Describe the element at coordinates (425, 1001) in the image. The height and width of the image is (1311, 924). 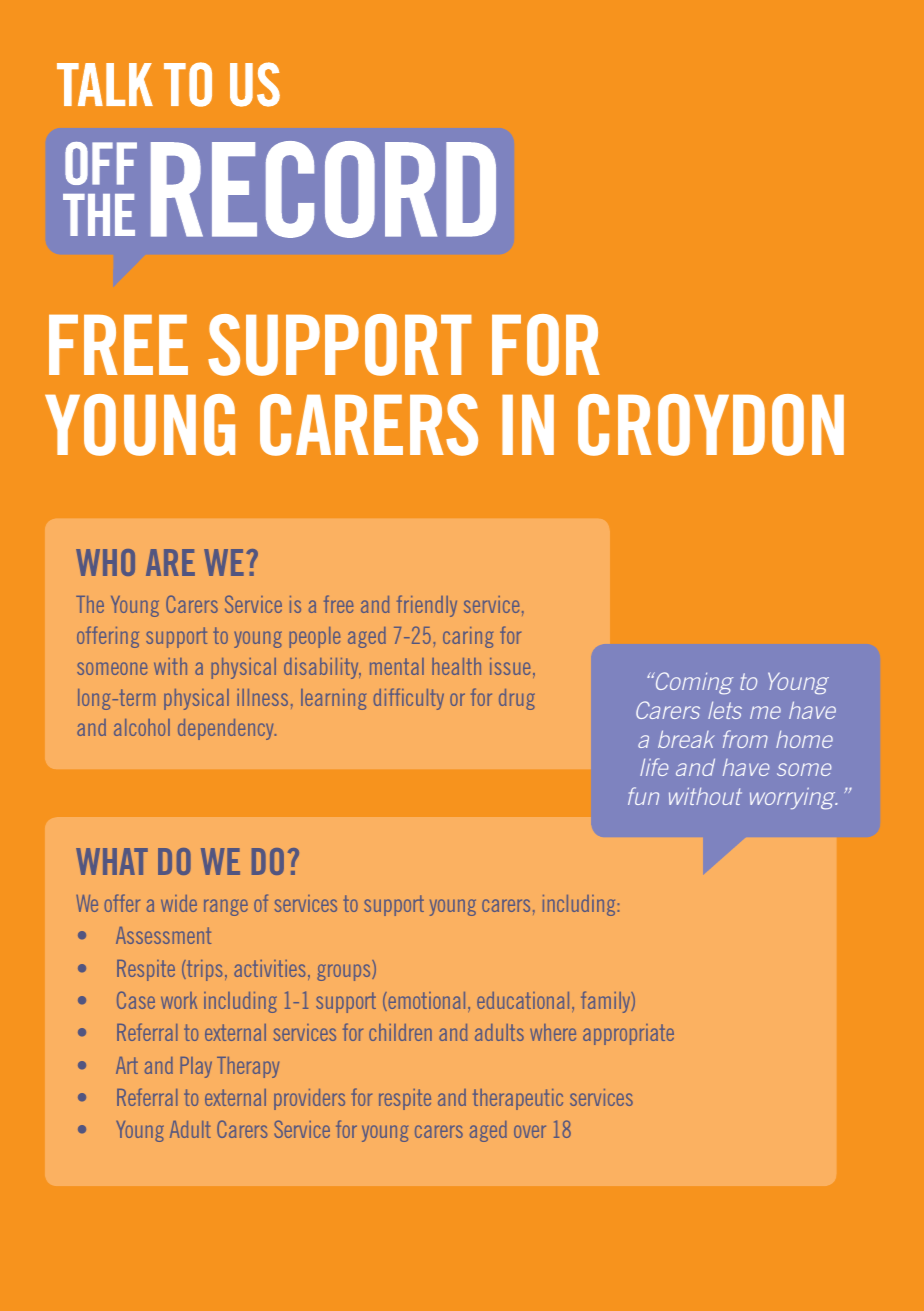
I see `emotional` at that location.
